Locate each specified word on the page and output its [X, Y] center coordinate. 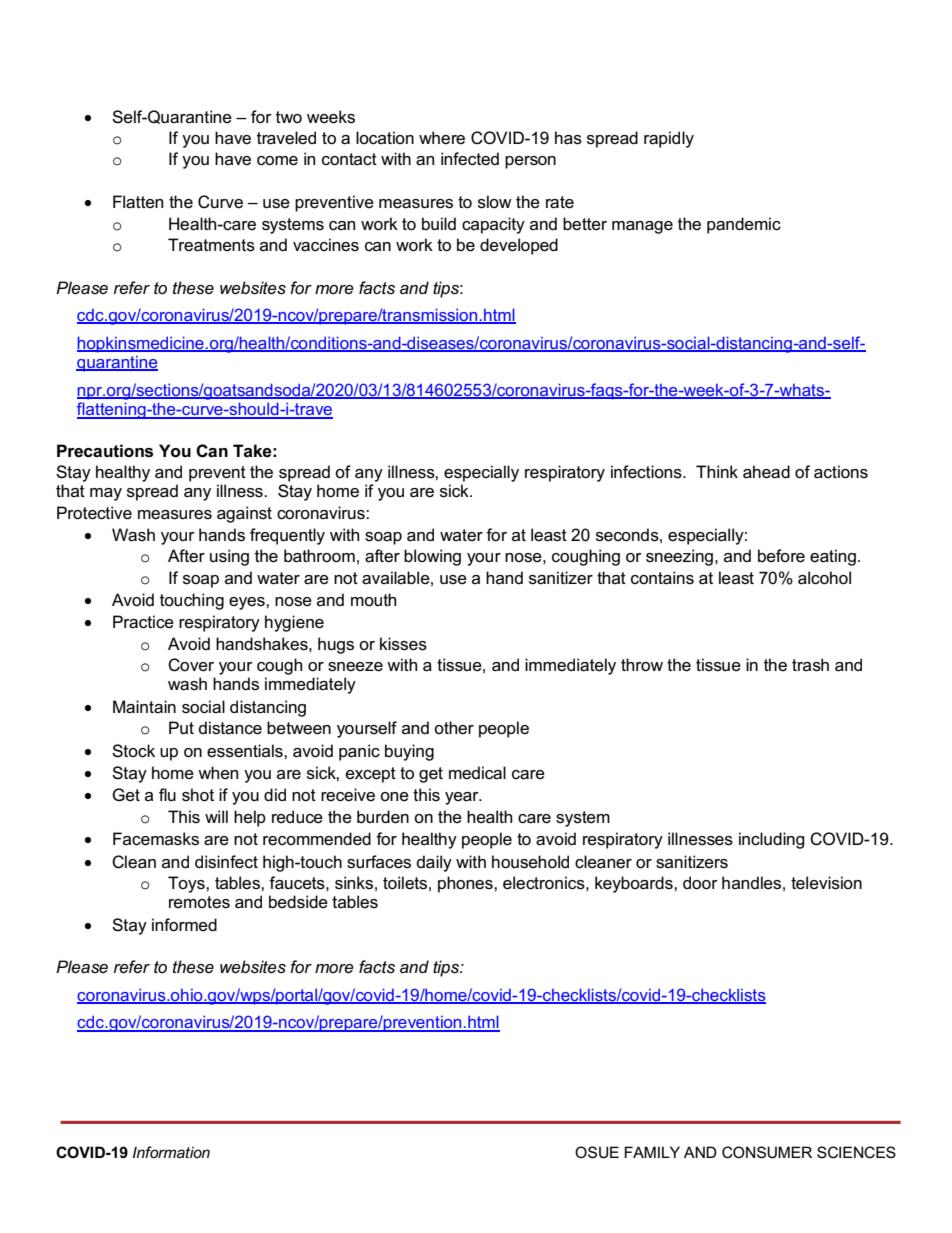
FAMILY [652, 1152]
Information [171, 1152]
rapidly [669, 139]
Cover [191, 665]
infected [470, 159]
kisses [403, 644]
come [277, 161]
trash [810, 665]
